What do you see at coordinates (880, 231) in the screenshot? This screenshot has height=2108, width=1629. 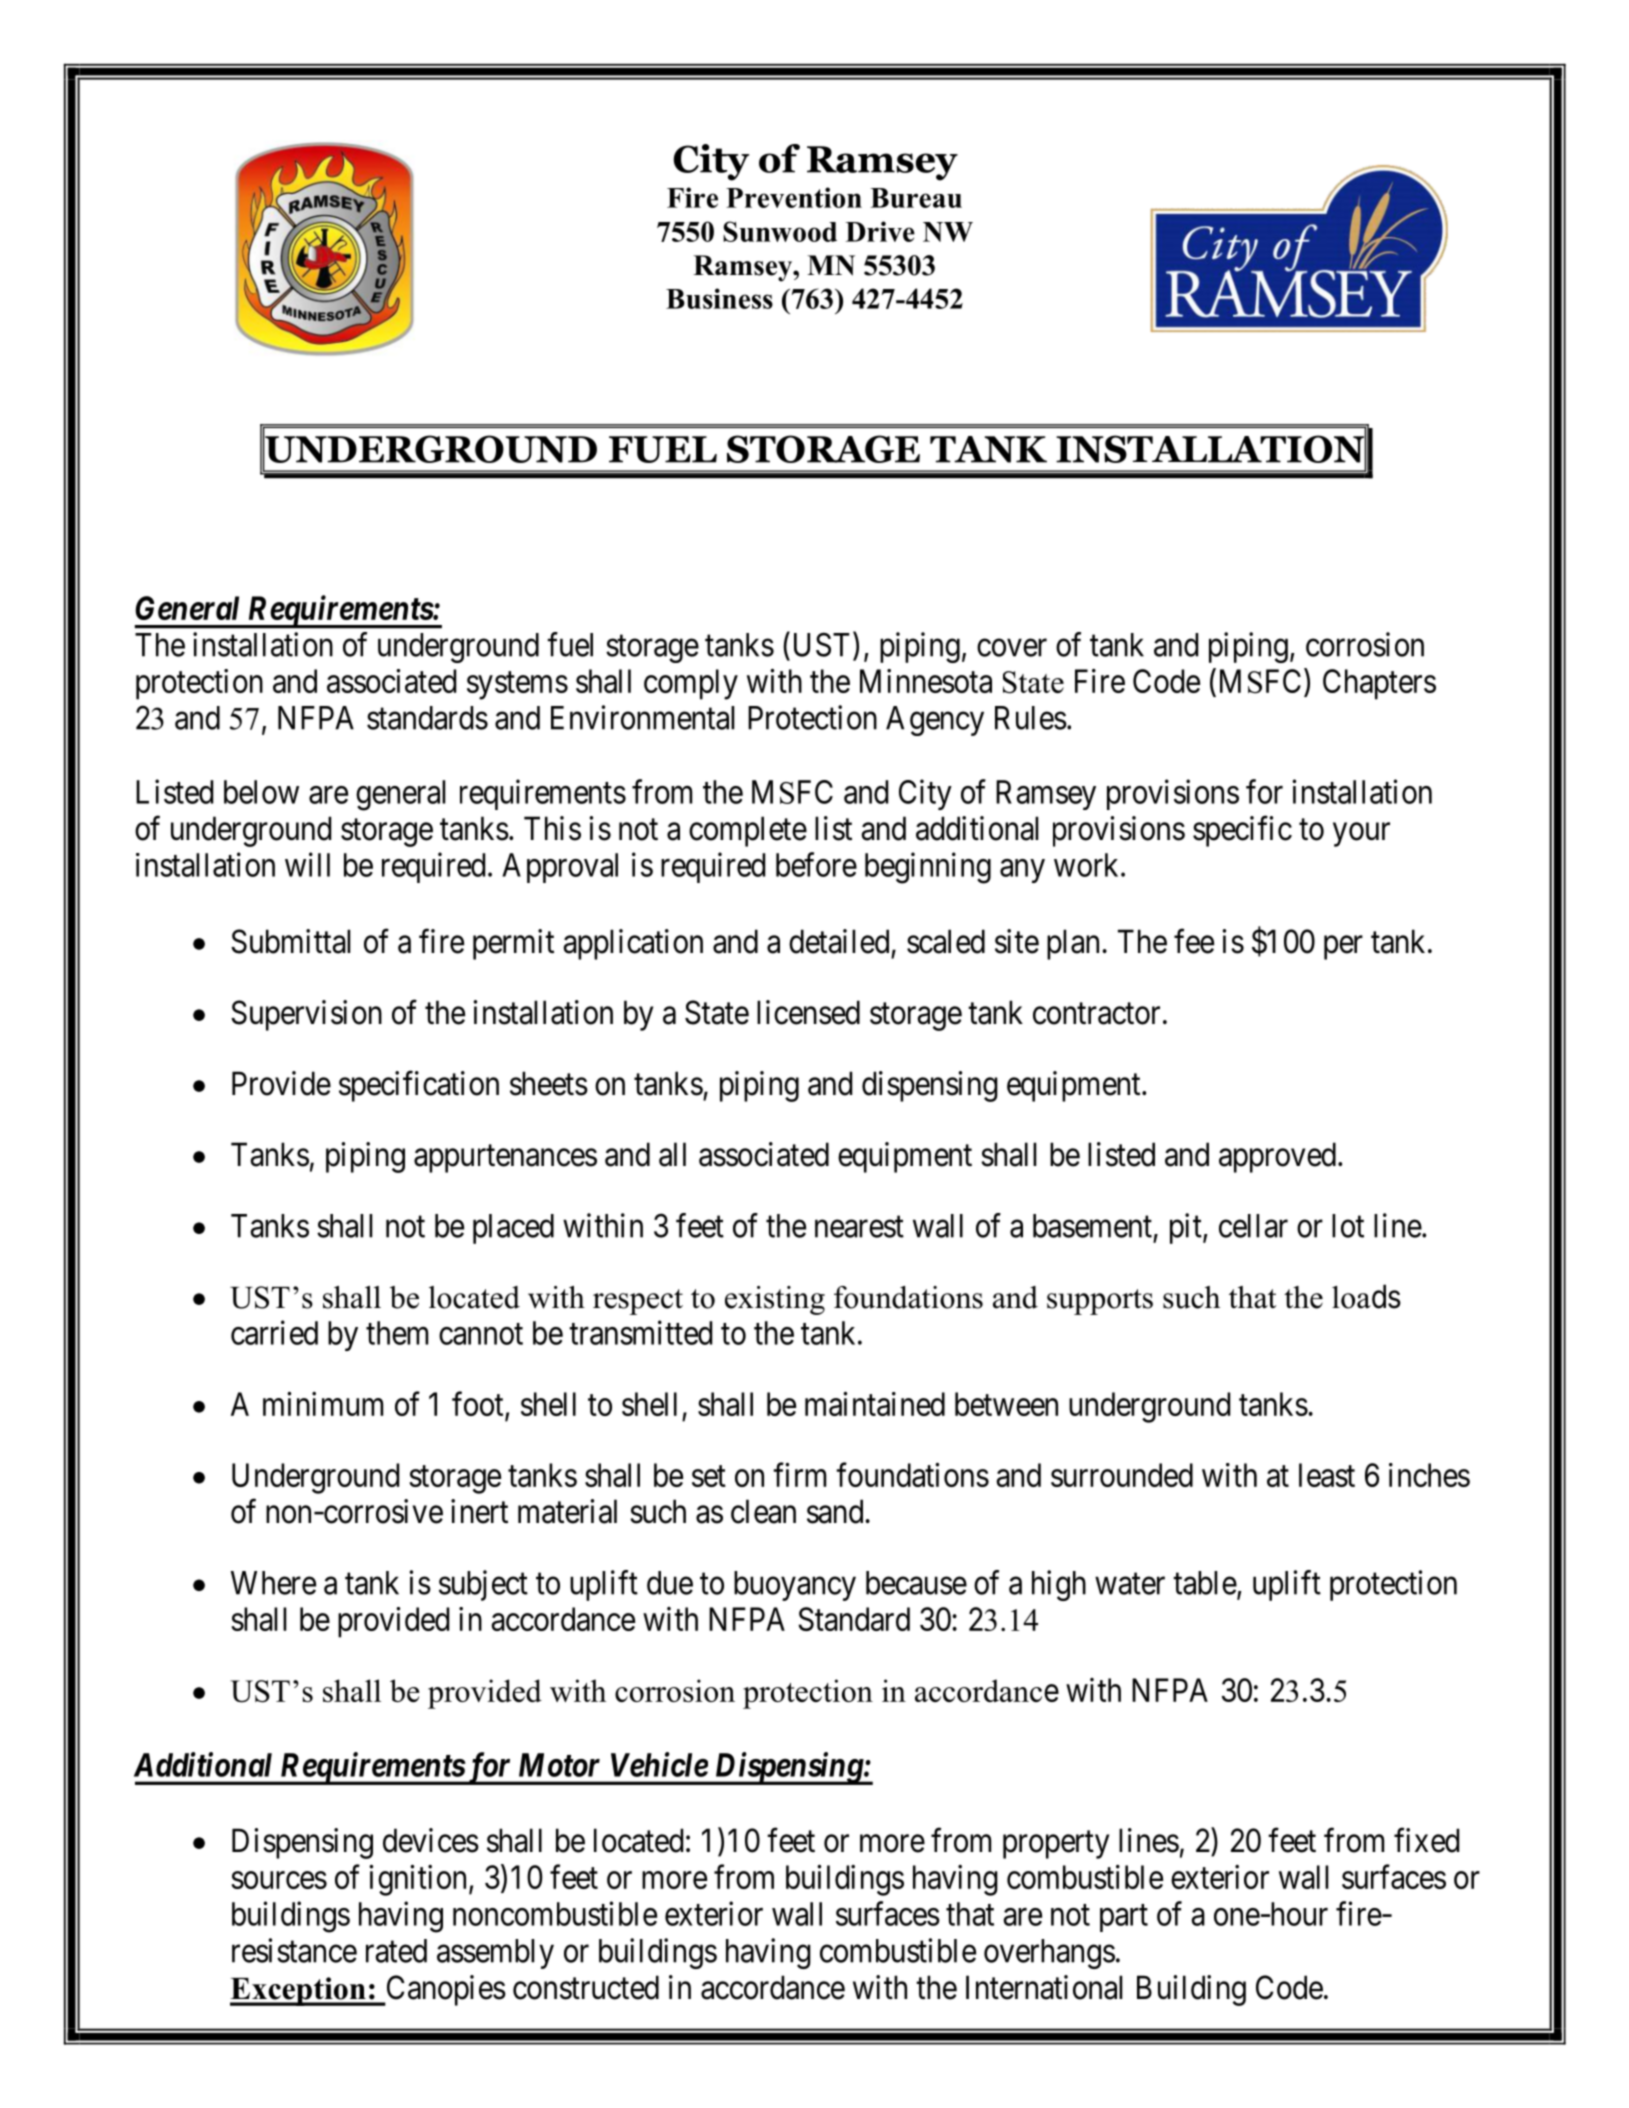 I see `Drive` at bounding box center [880, 231].
